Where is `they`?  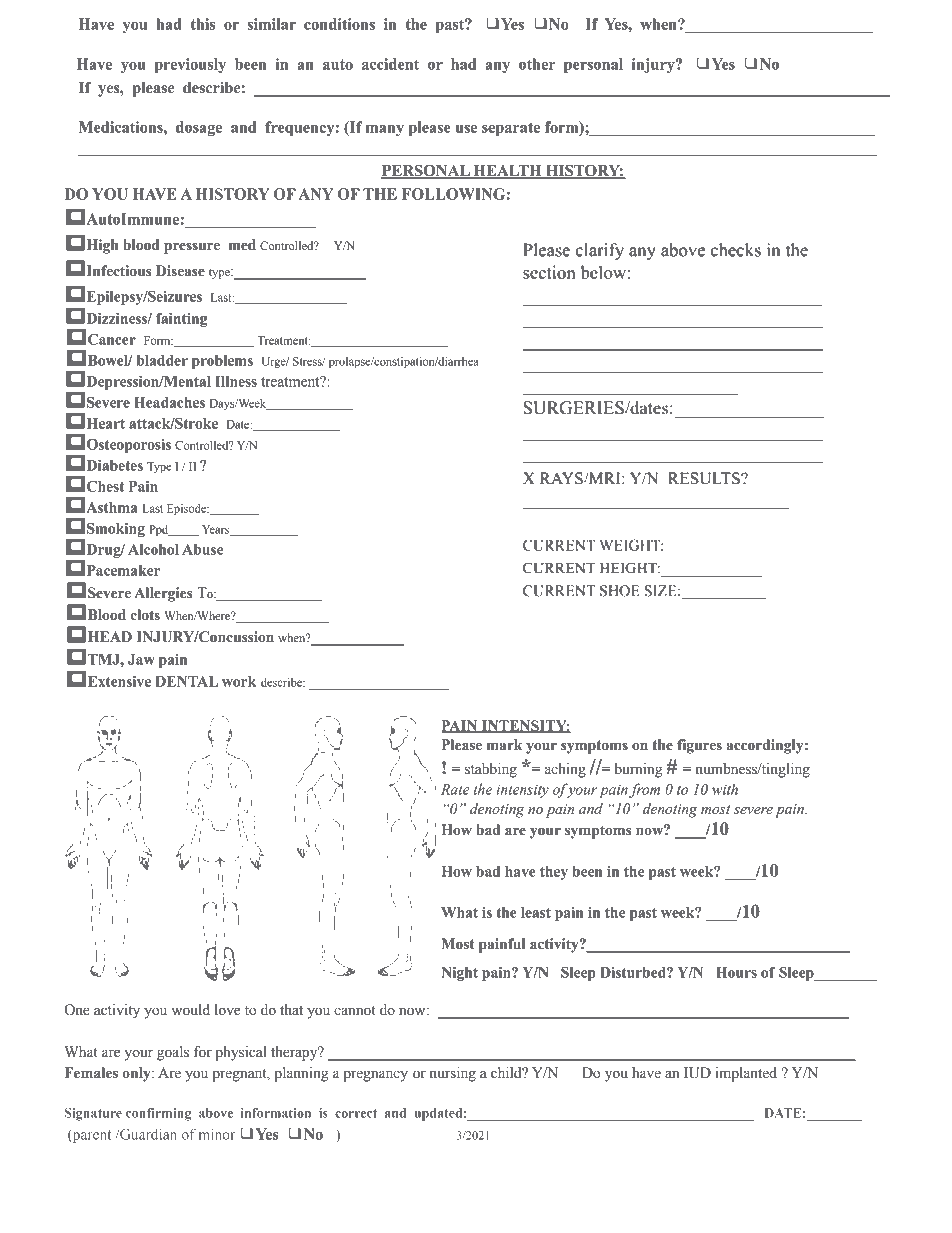
they is located at coordinates (554, 873).
